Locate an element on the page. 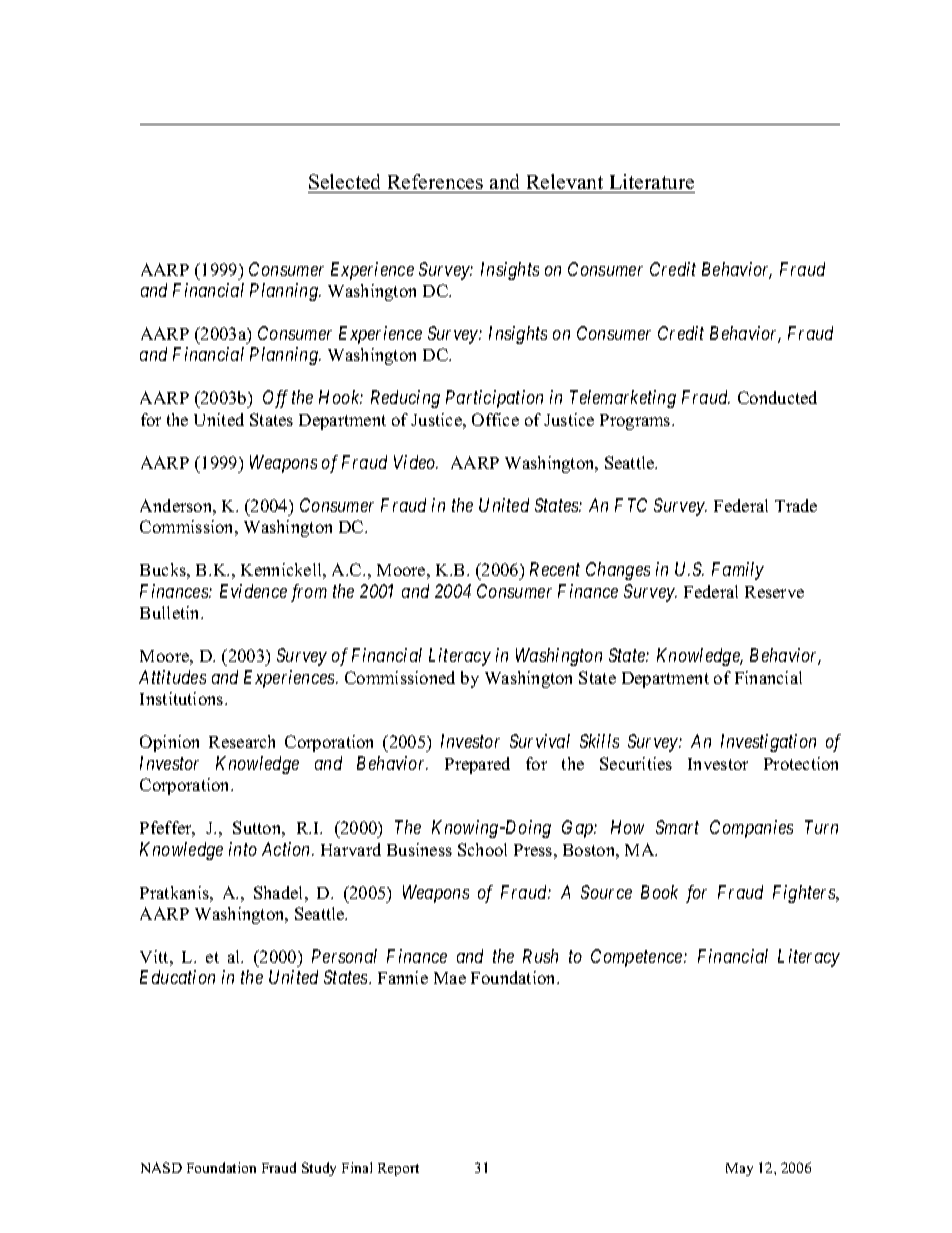 Image resolution: width=952 pixels, height=1233 pixels. Survival is located at coordinates (540, 741).
